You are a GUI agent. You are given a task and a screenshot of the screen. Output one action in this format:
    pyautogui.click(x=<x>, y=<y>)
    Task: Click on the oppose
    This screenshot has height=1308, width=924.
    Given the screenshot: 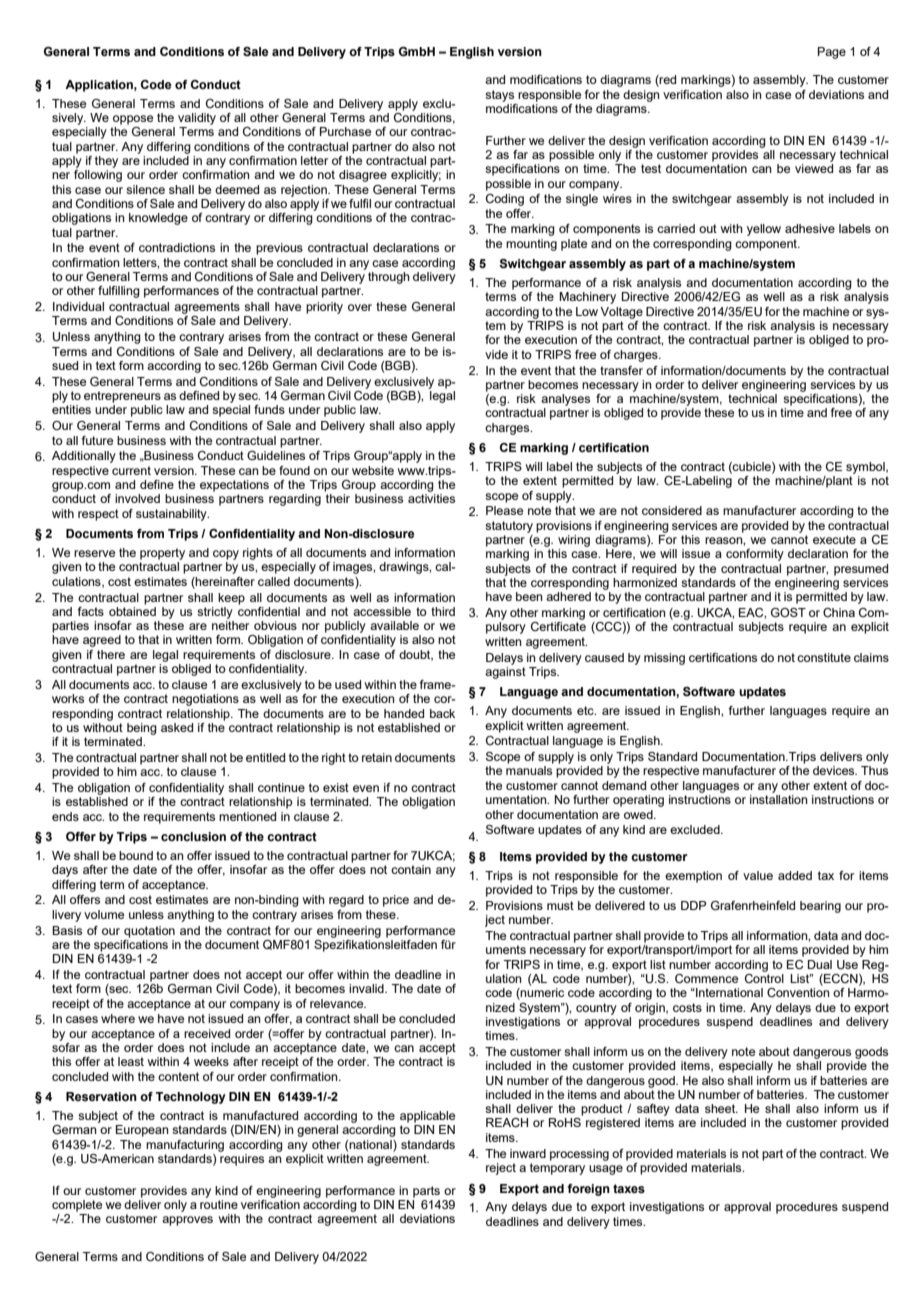 What is the action you would take?
    pyautogui.click(x=133, y=120)
